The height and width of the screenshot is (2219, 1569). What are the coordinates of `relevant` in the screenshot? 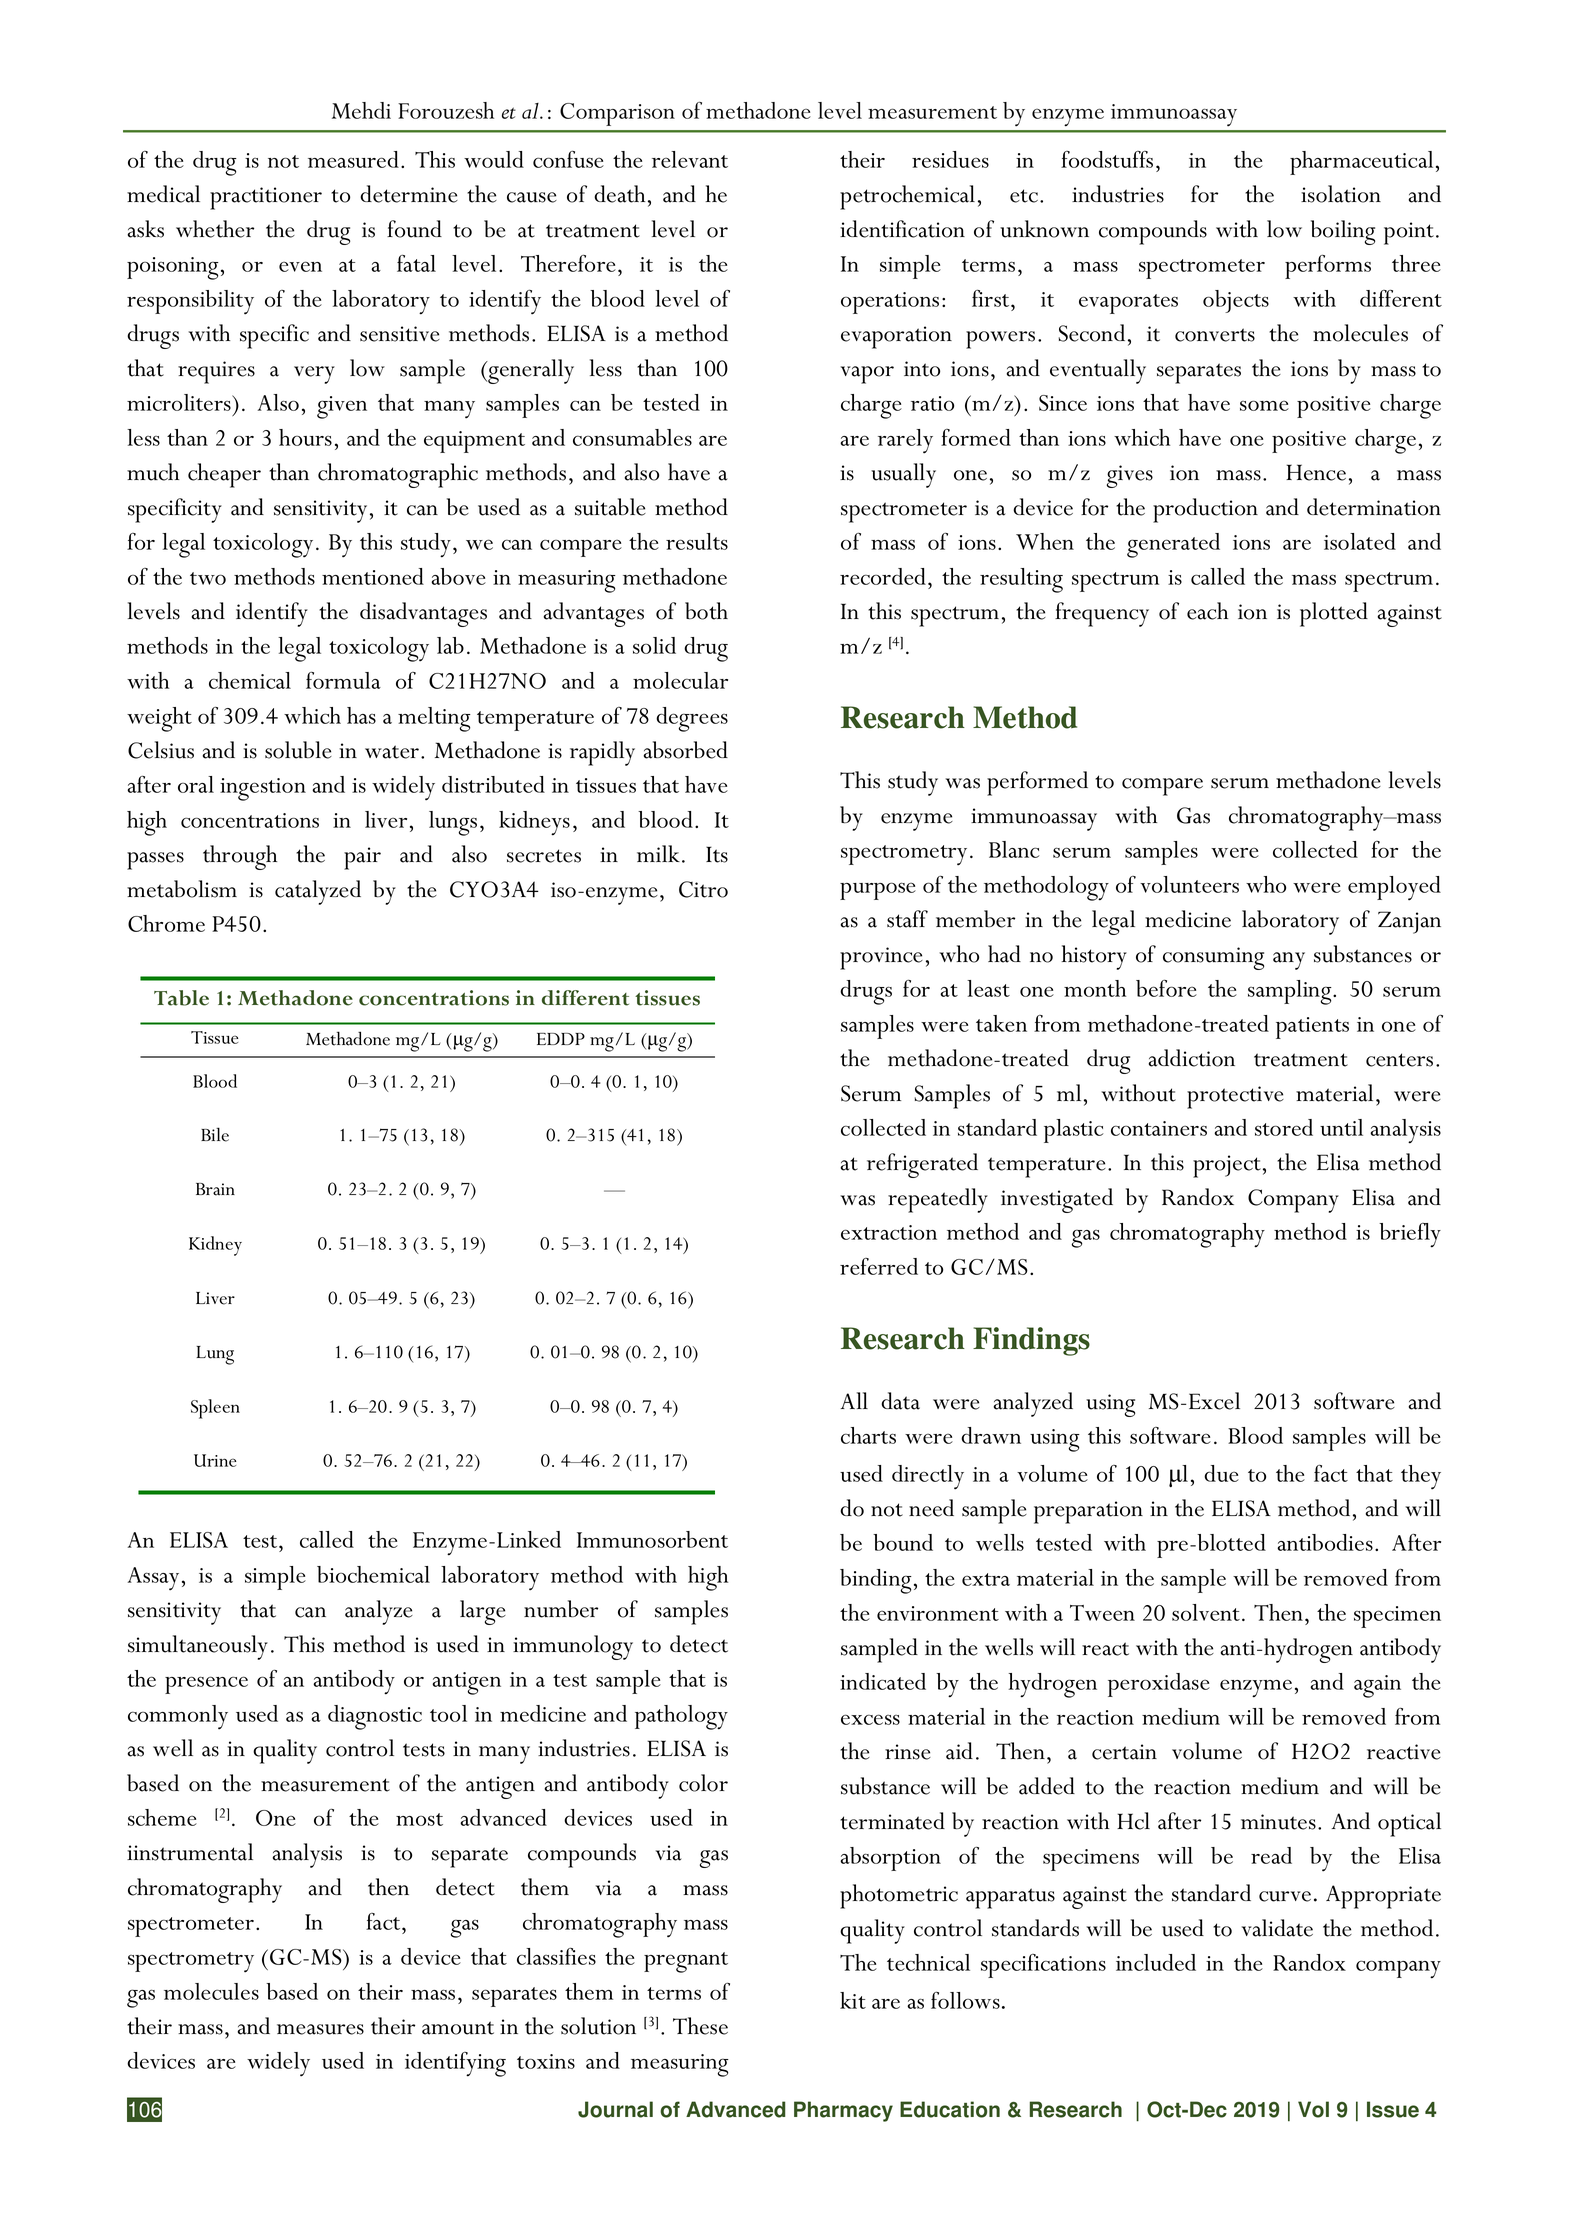 It's located at (690, 159).
